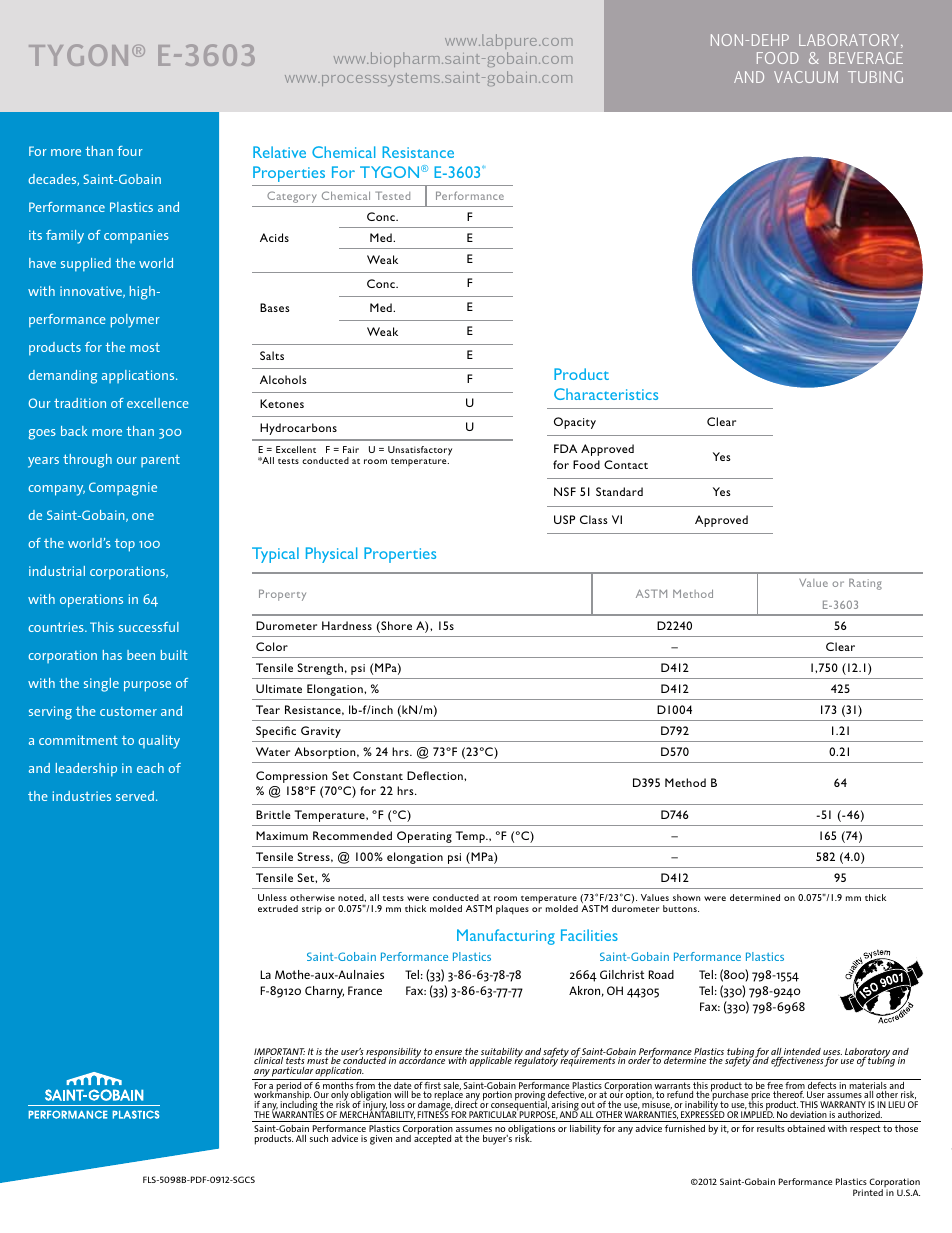 This document has width=952, height=1233. I want to click on most, so click(145, 347).
